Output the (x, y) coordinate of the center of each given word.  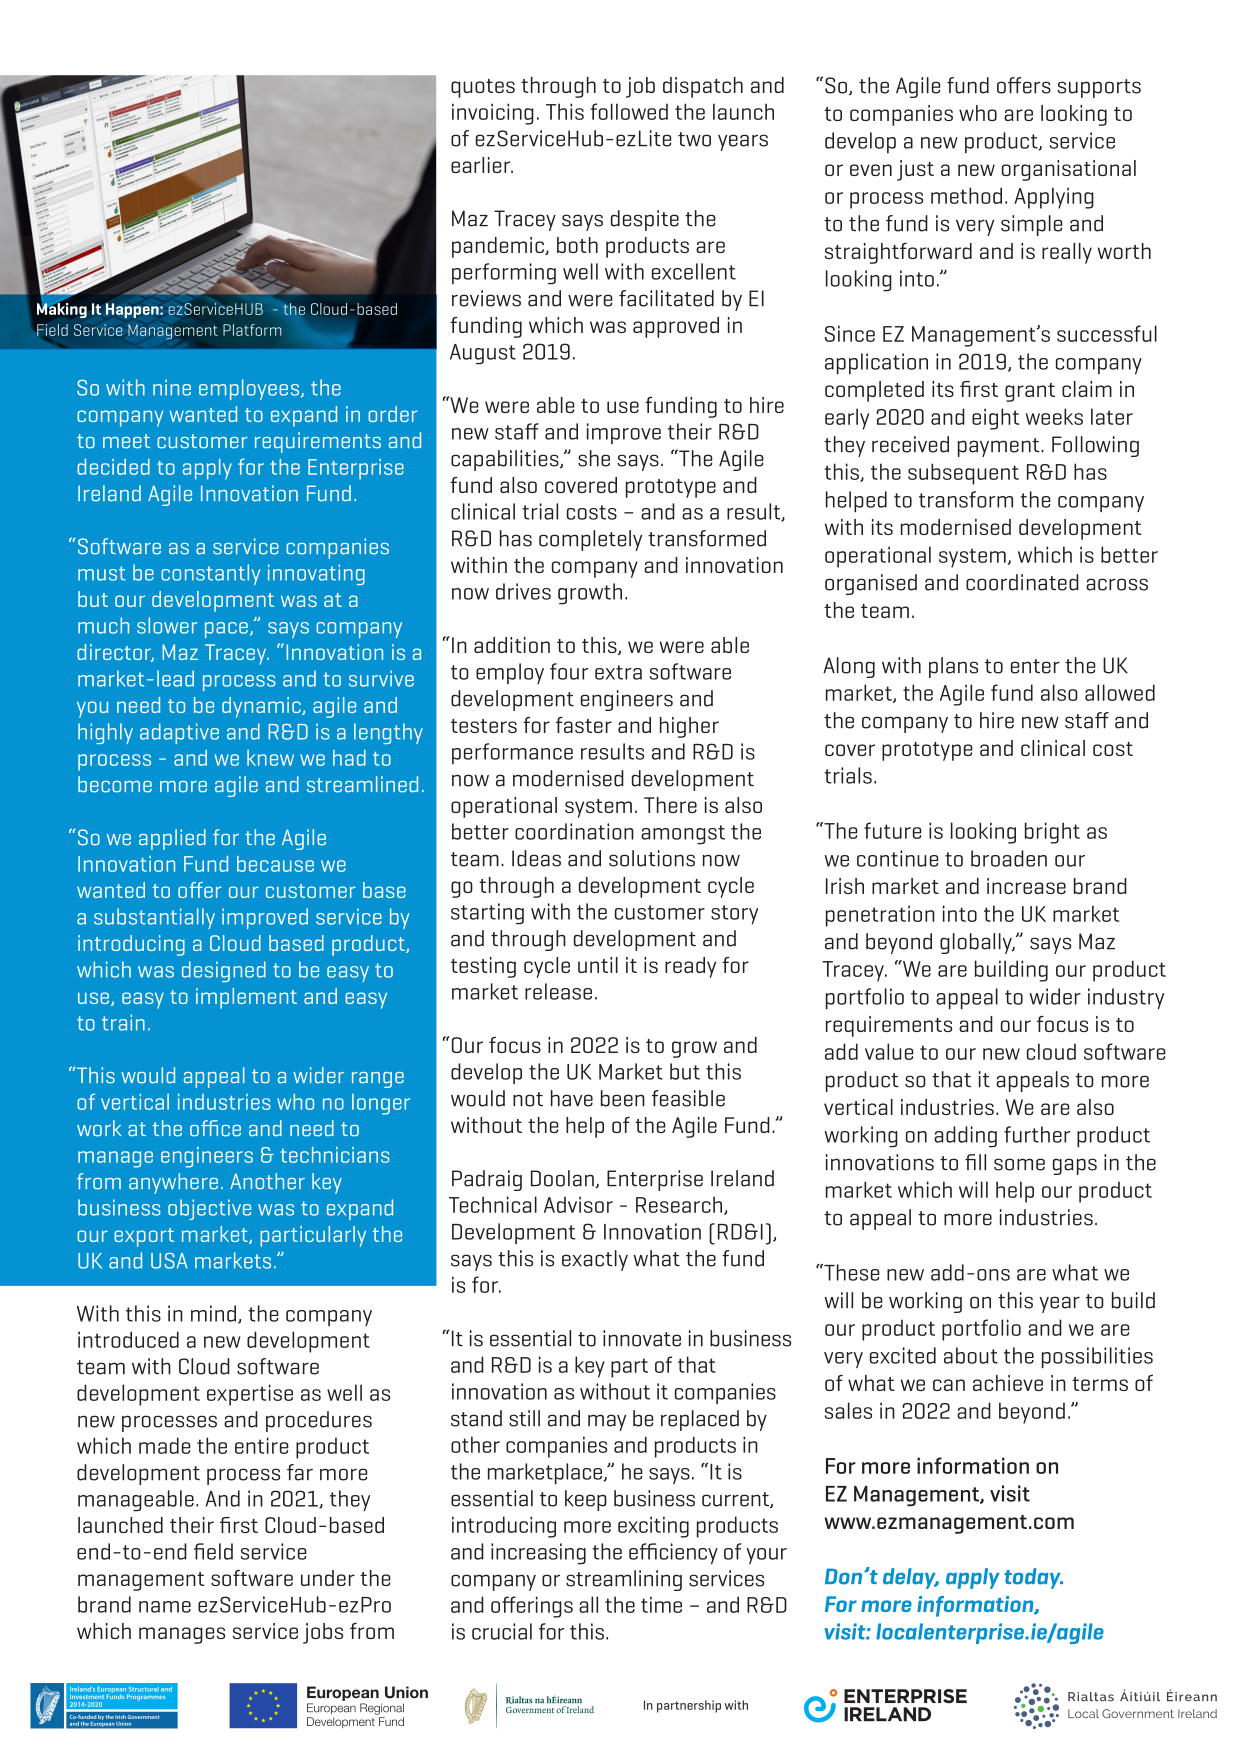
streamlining (624, 1580)
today (1033, 1578)
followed (629, 111)
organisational (1069, 170)
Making (62, 309)
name (165, 1607)
